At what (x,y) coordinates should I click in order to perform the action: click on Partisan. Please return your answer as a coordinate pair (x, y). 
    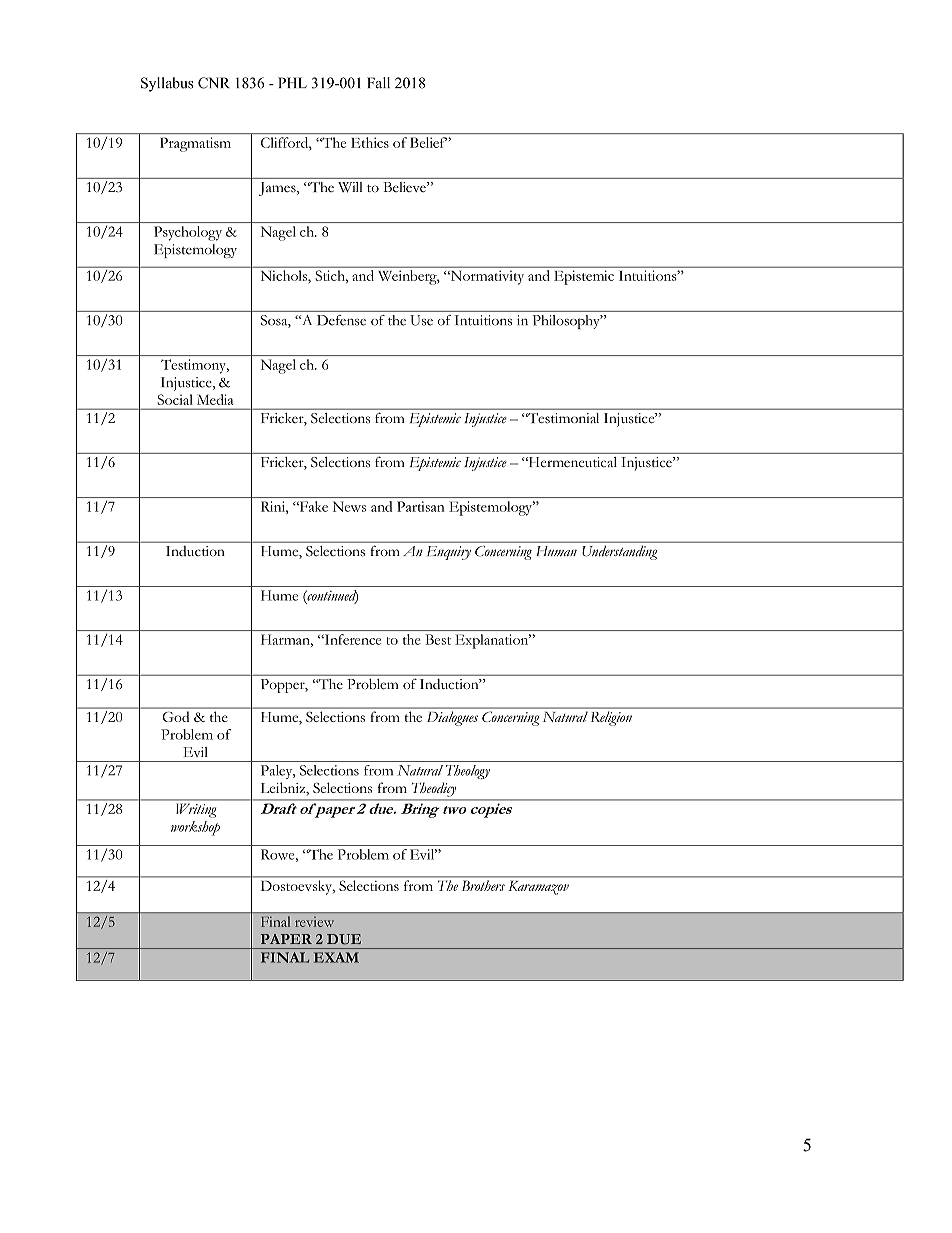
    Looking at the image, I should click on (420, 506).
